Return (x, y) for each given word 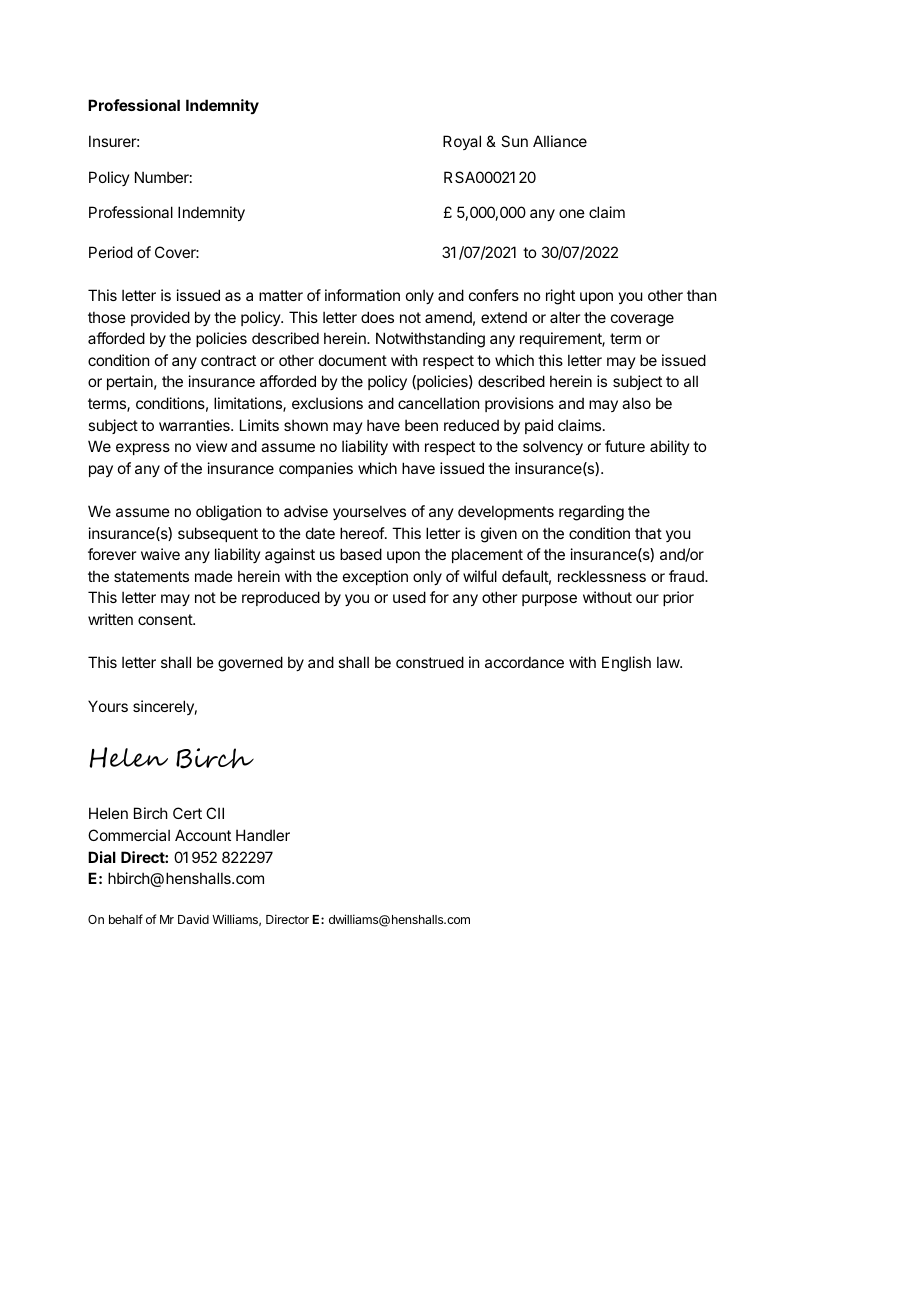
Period (111, 252)
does (377, 317)
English (626, 664)
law (669, 662)
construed (430, 662)
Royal (462, 142)
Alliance (560, 141)
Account (203, 835)
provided (160, 318)
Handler (263, 835)
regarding (591, 513)
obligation (228, 513)
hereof (363, 533)
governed (250, 664)
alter (565, 317)
